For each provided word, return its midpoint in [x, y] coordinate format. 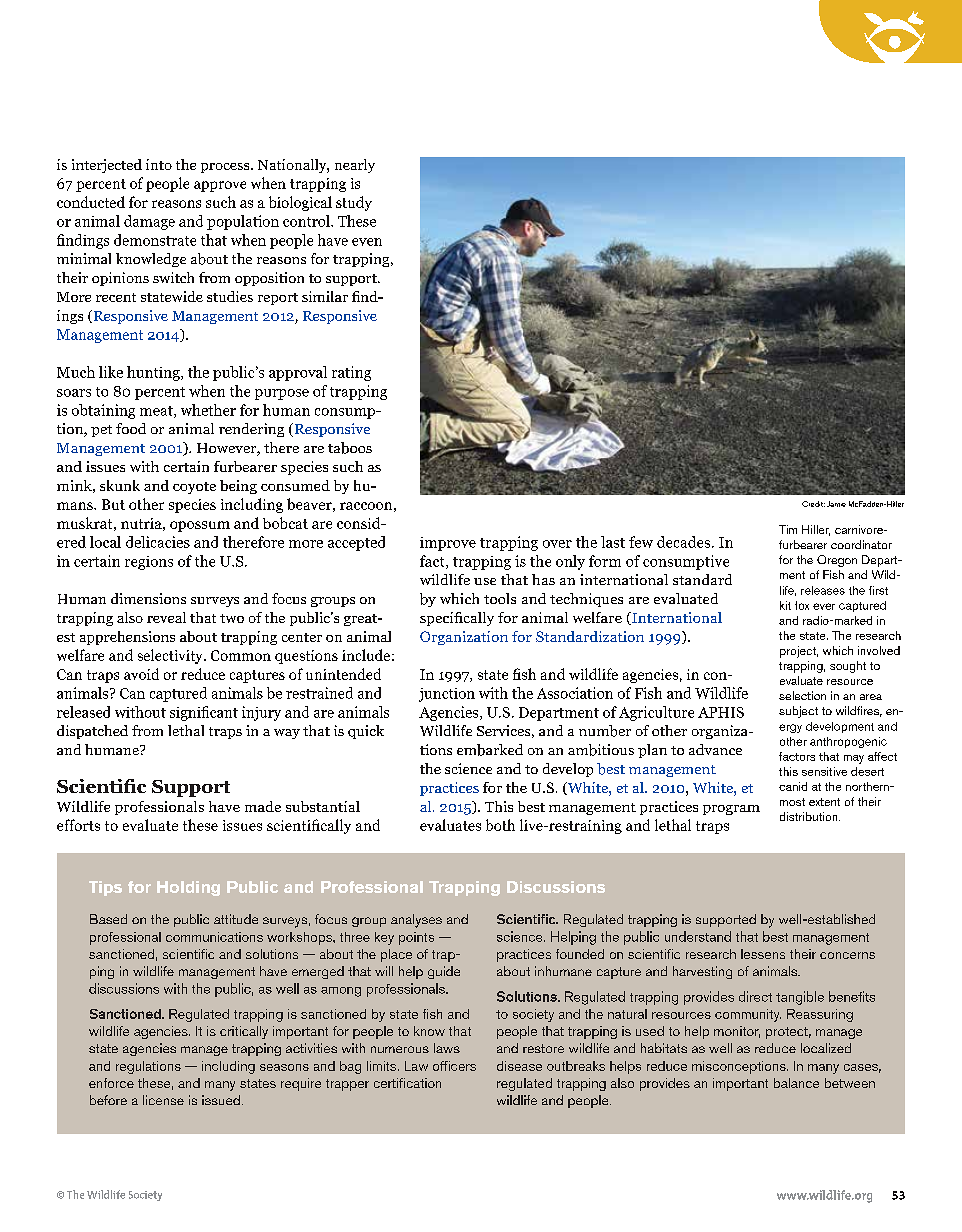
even [367, 242]
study [354, 203]
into [159, 164]
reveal [166, 617]
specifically [457, 619]
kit [785, 605]
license [163, 1100]
